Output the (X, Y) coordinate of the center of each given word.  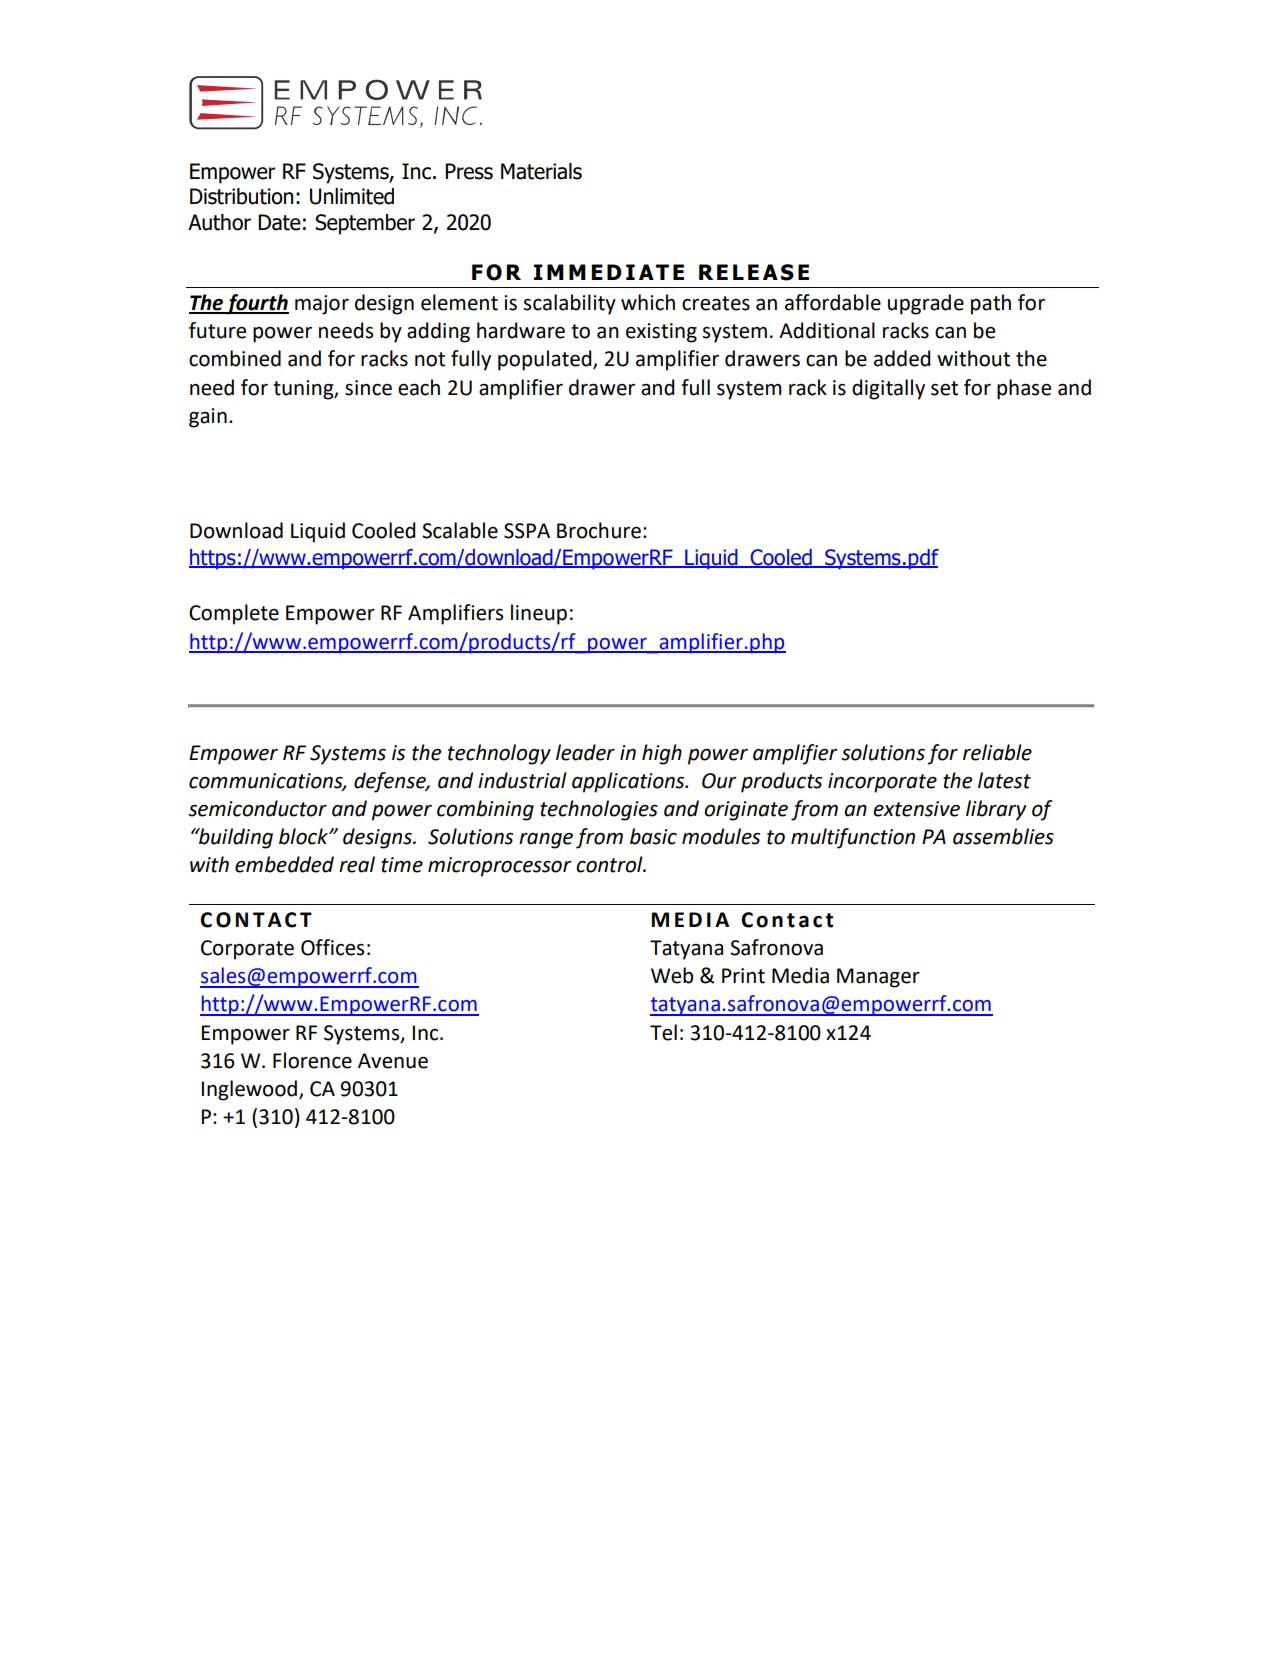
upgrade (926, 304)
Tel (663, 1032)
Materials (541, 171)
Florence (312, 1060)
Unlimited (352, 196)
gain (208, 418)
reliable (997, 752)
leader (585, 752)
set (944, 388)
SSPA (527, 531)
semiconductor (257, 808)
